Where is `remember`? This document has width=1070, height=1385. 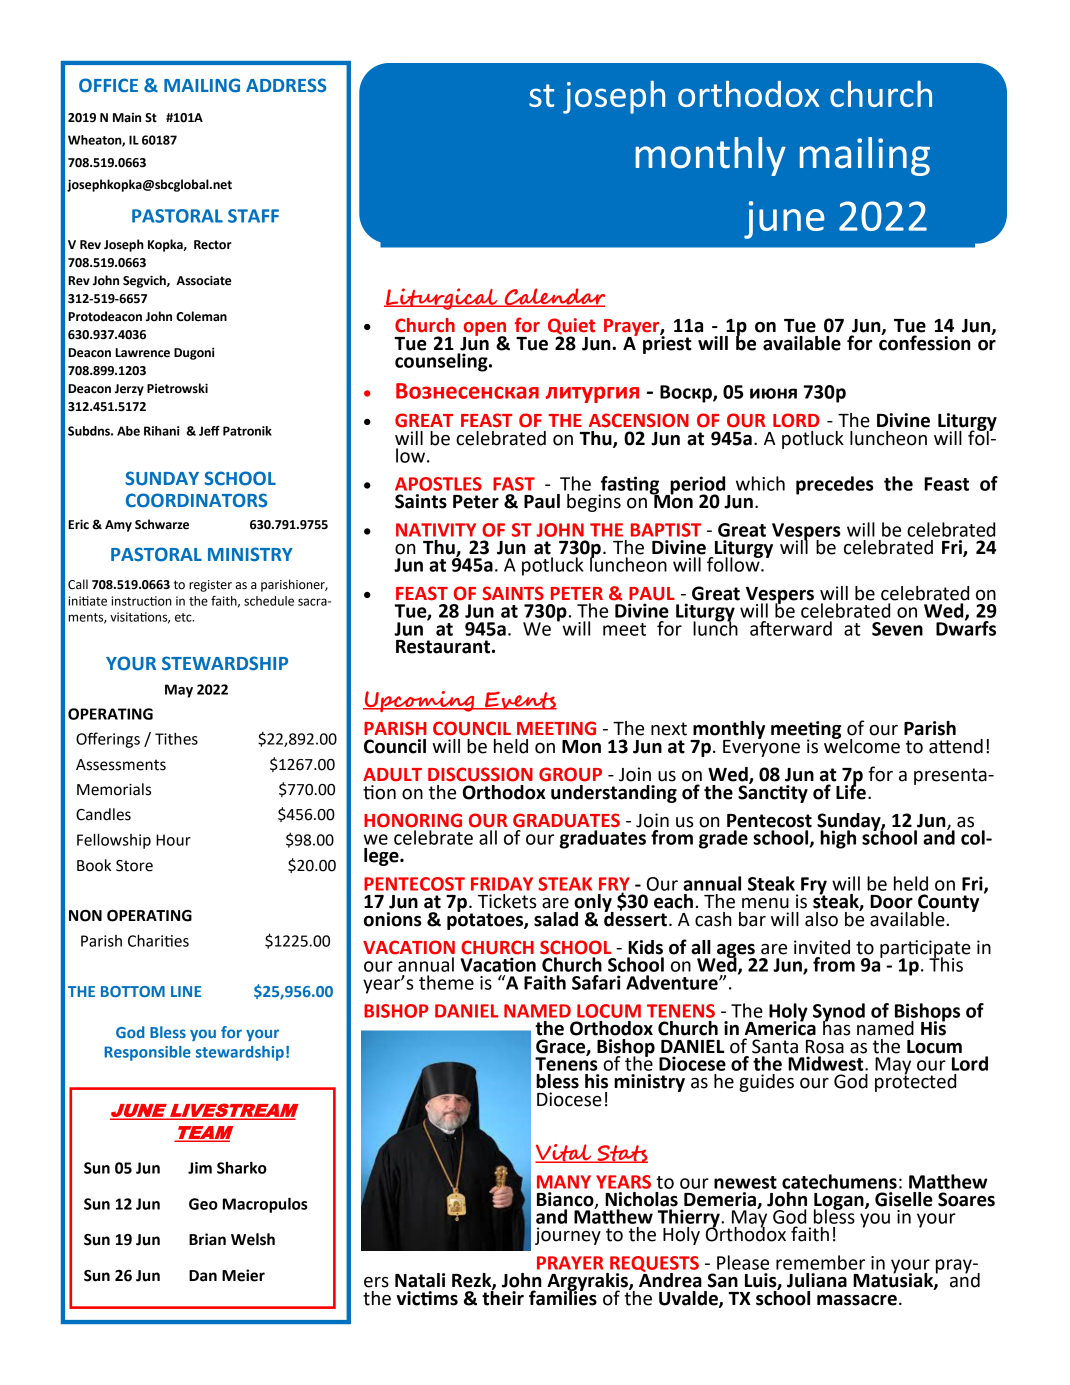 remember is located at coordinates (820, 1262).
